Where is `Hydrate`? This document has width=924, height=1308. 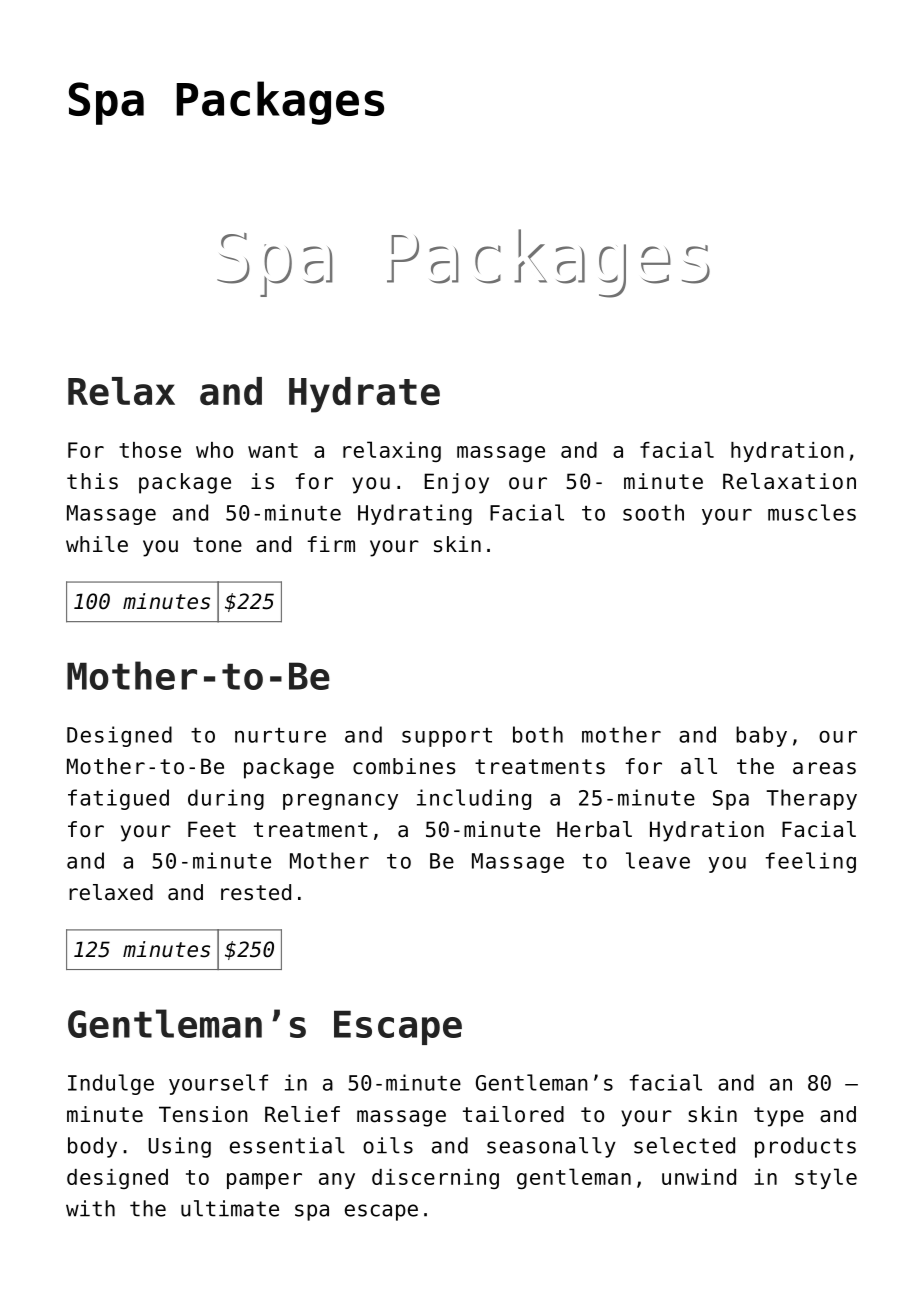 Hydrate is located at coordinates (364, 395).
